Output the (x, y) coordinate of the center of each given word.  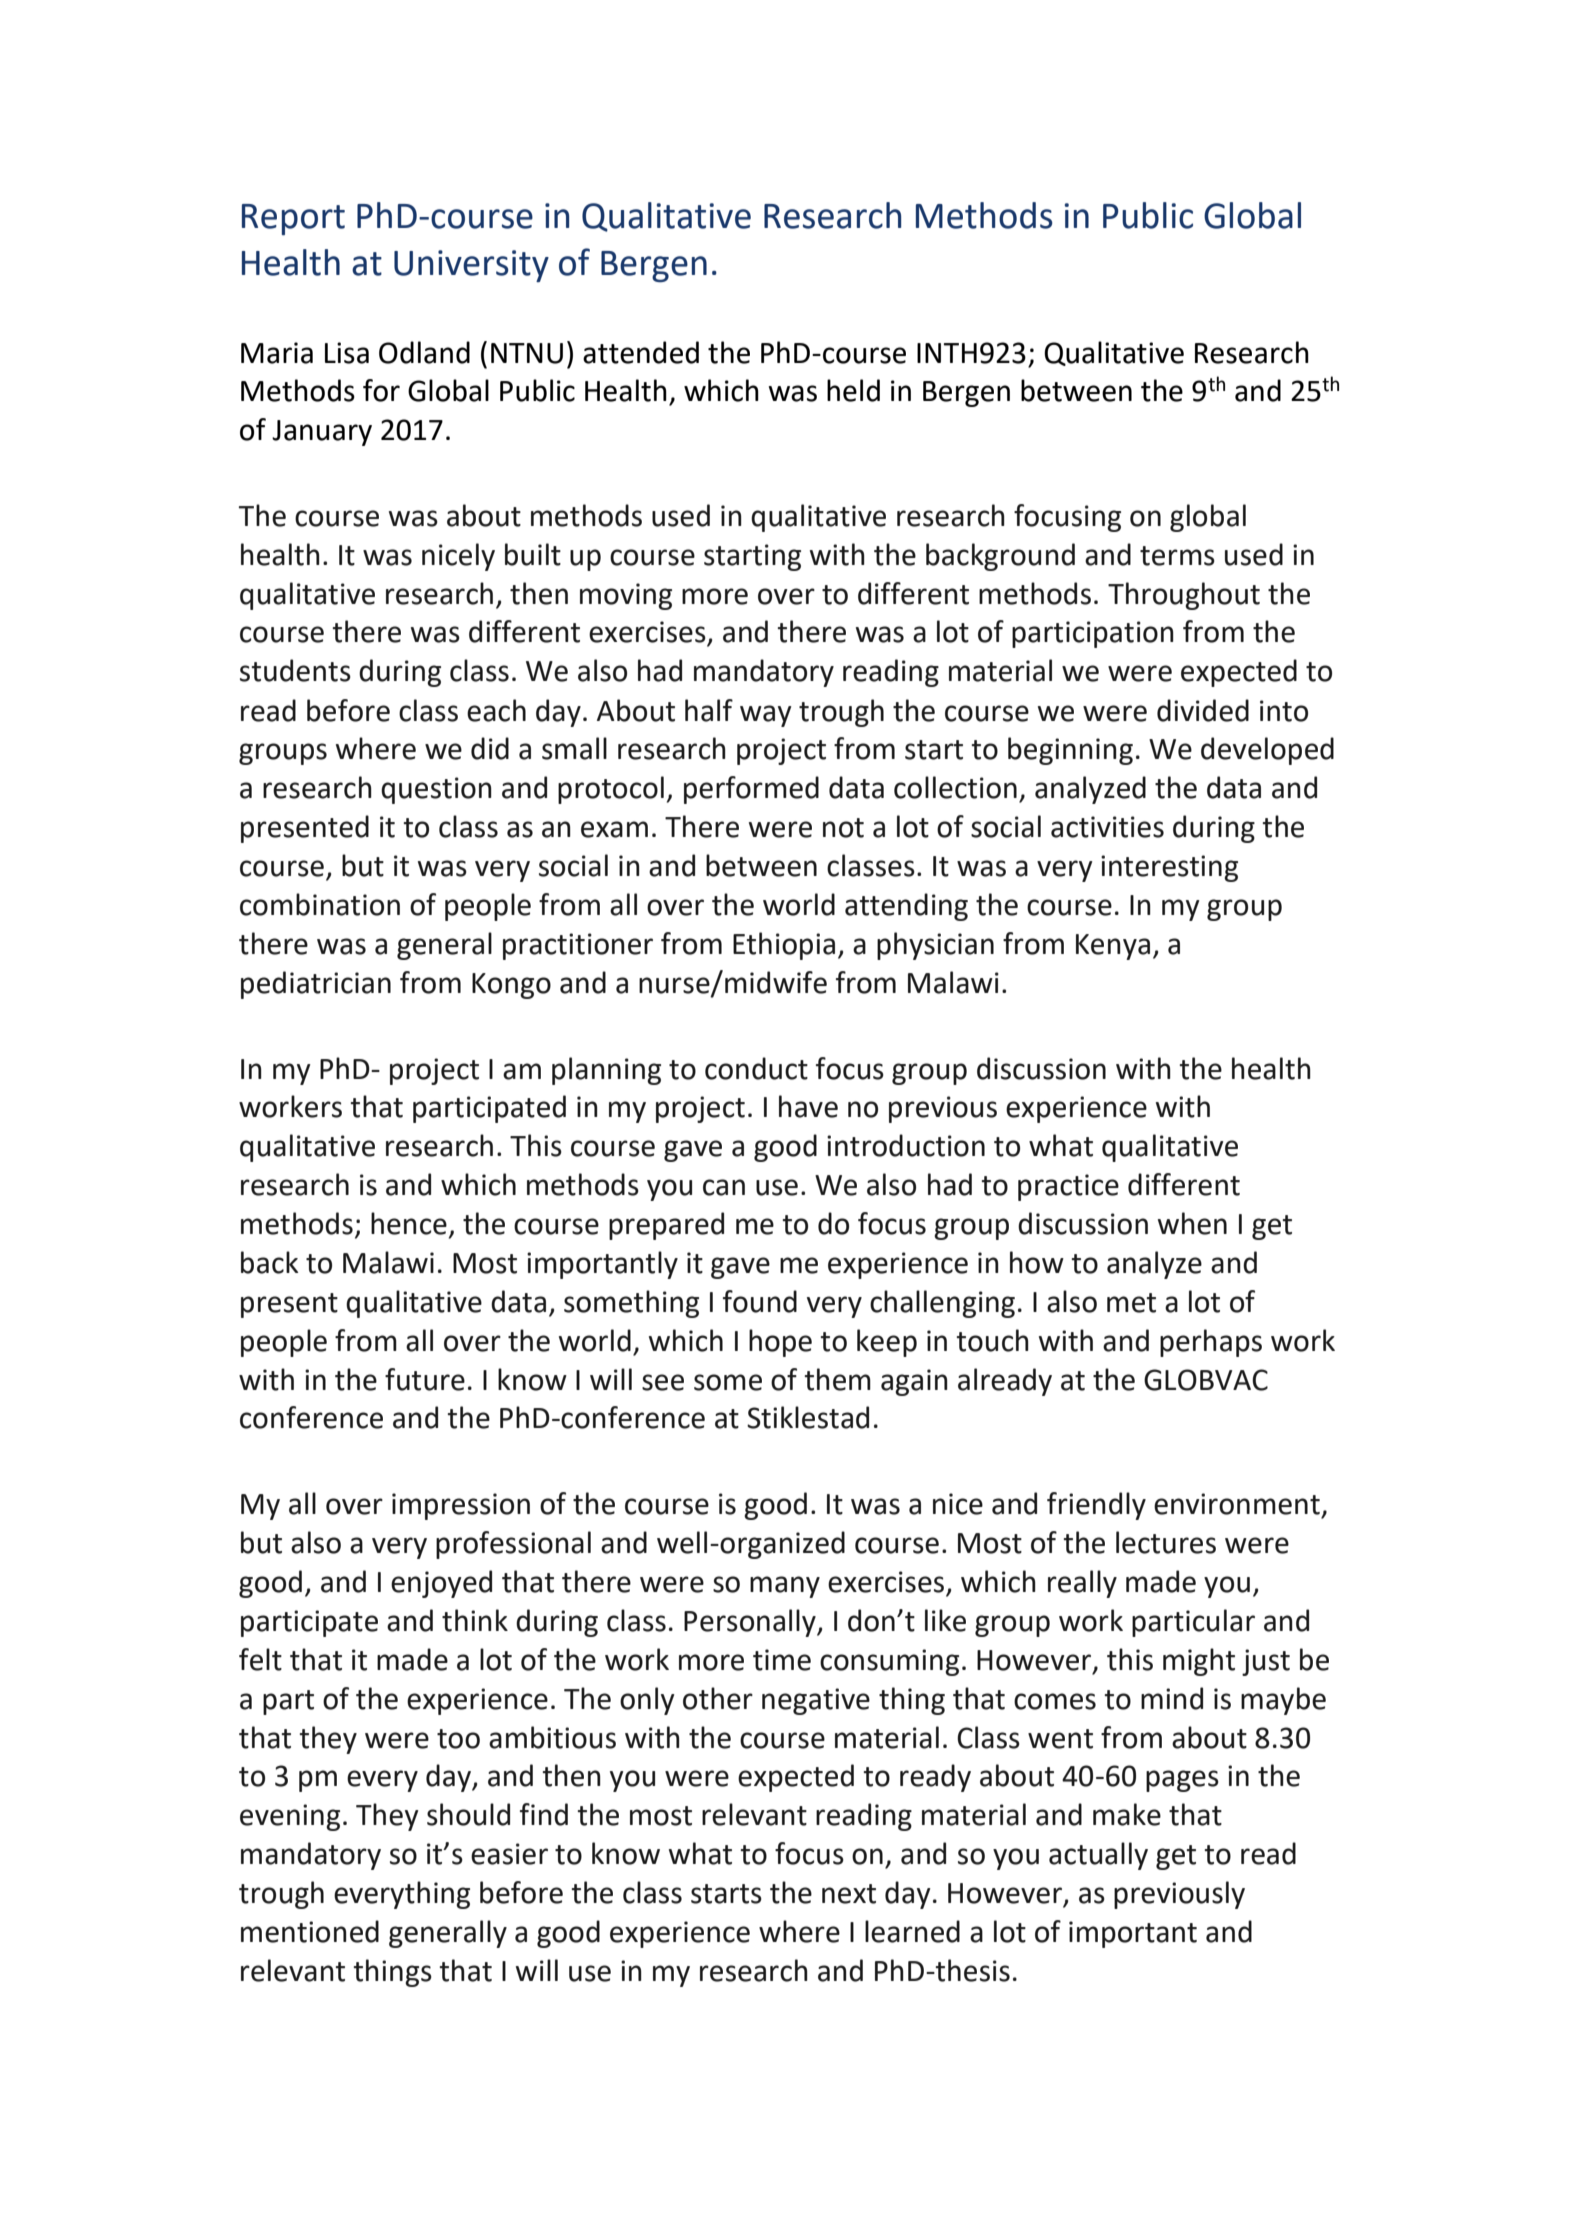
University (471, 266)
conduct (756, 1068)
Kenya (1113, 947)
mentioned (310, 1931)
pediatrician (316, 985)
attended (641, 352)
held (853, 390)
